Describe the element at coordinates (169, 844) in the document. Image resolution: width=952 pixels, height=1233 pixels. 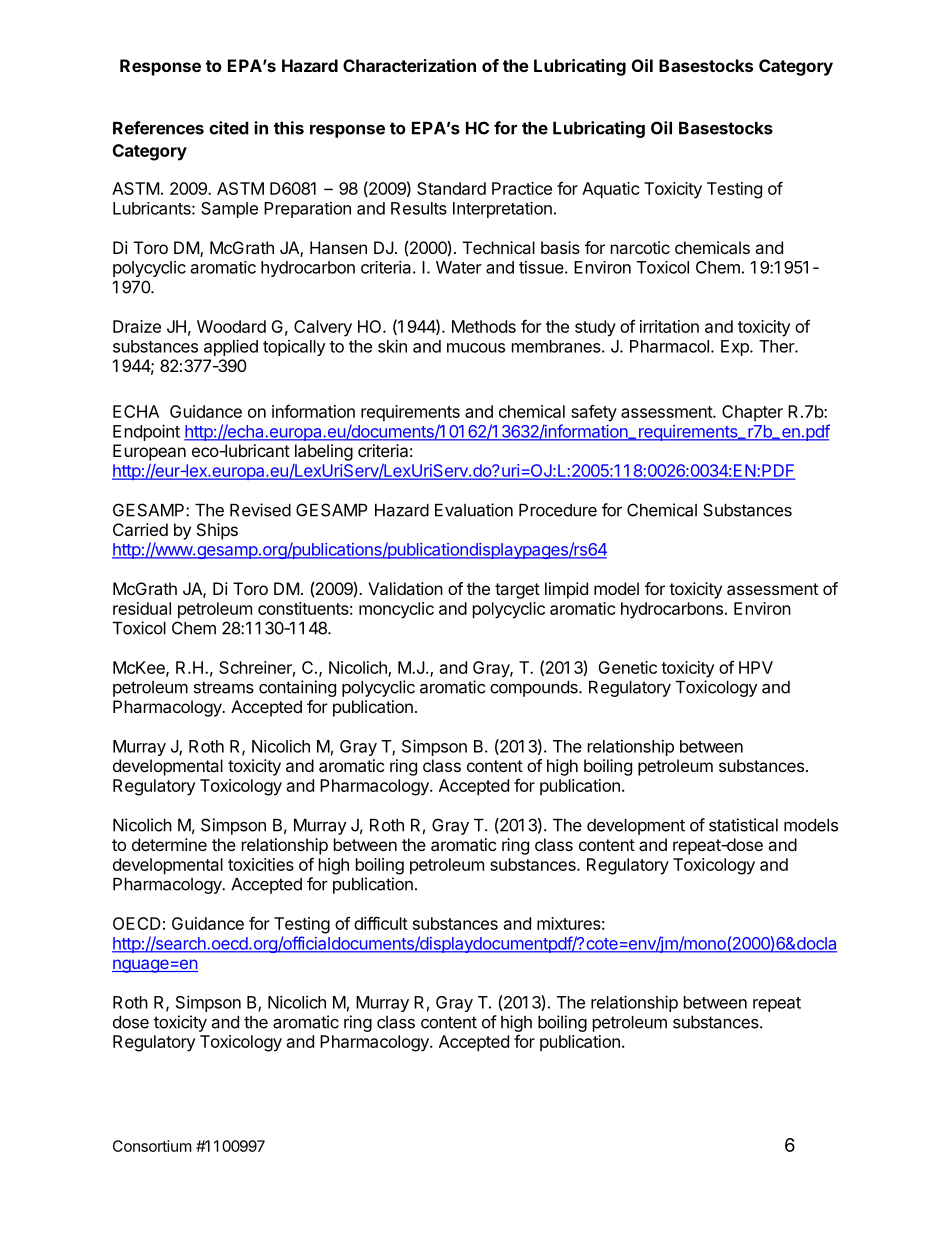
I see `determine` at that location.
